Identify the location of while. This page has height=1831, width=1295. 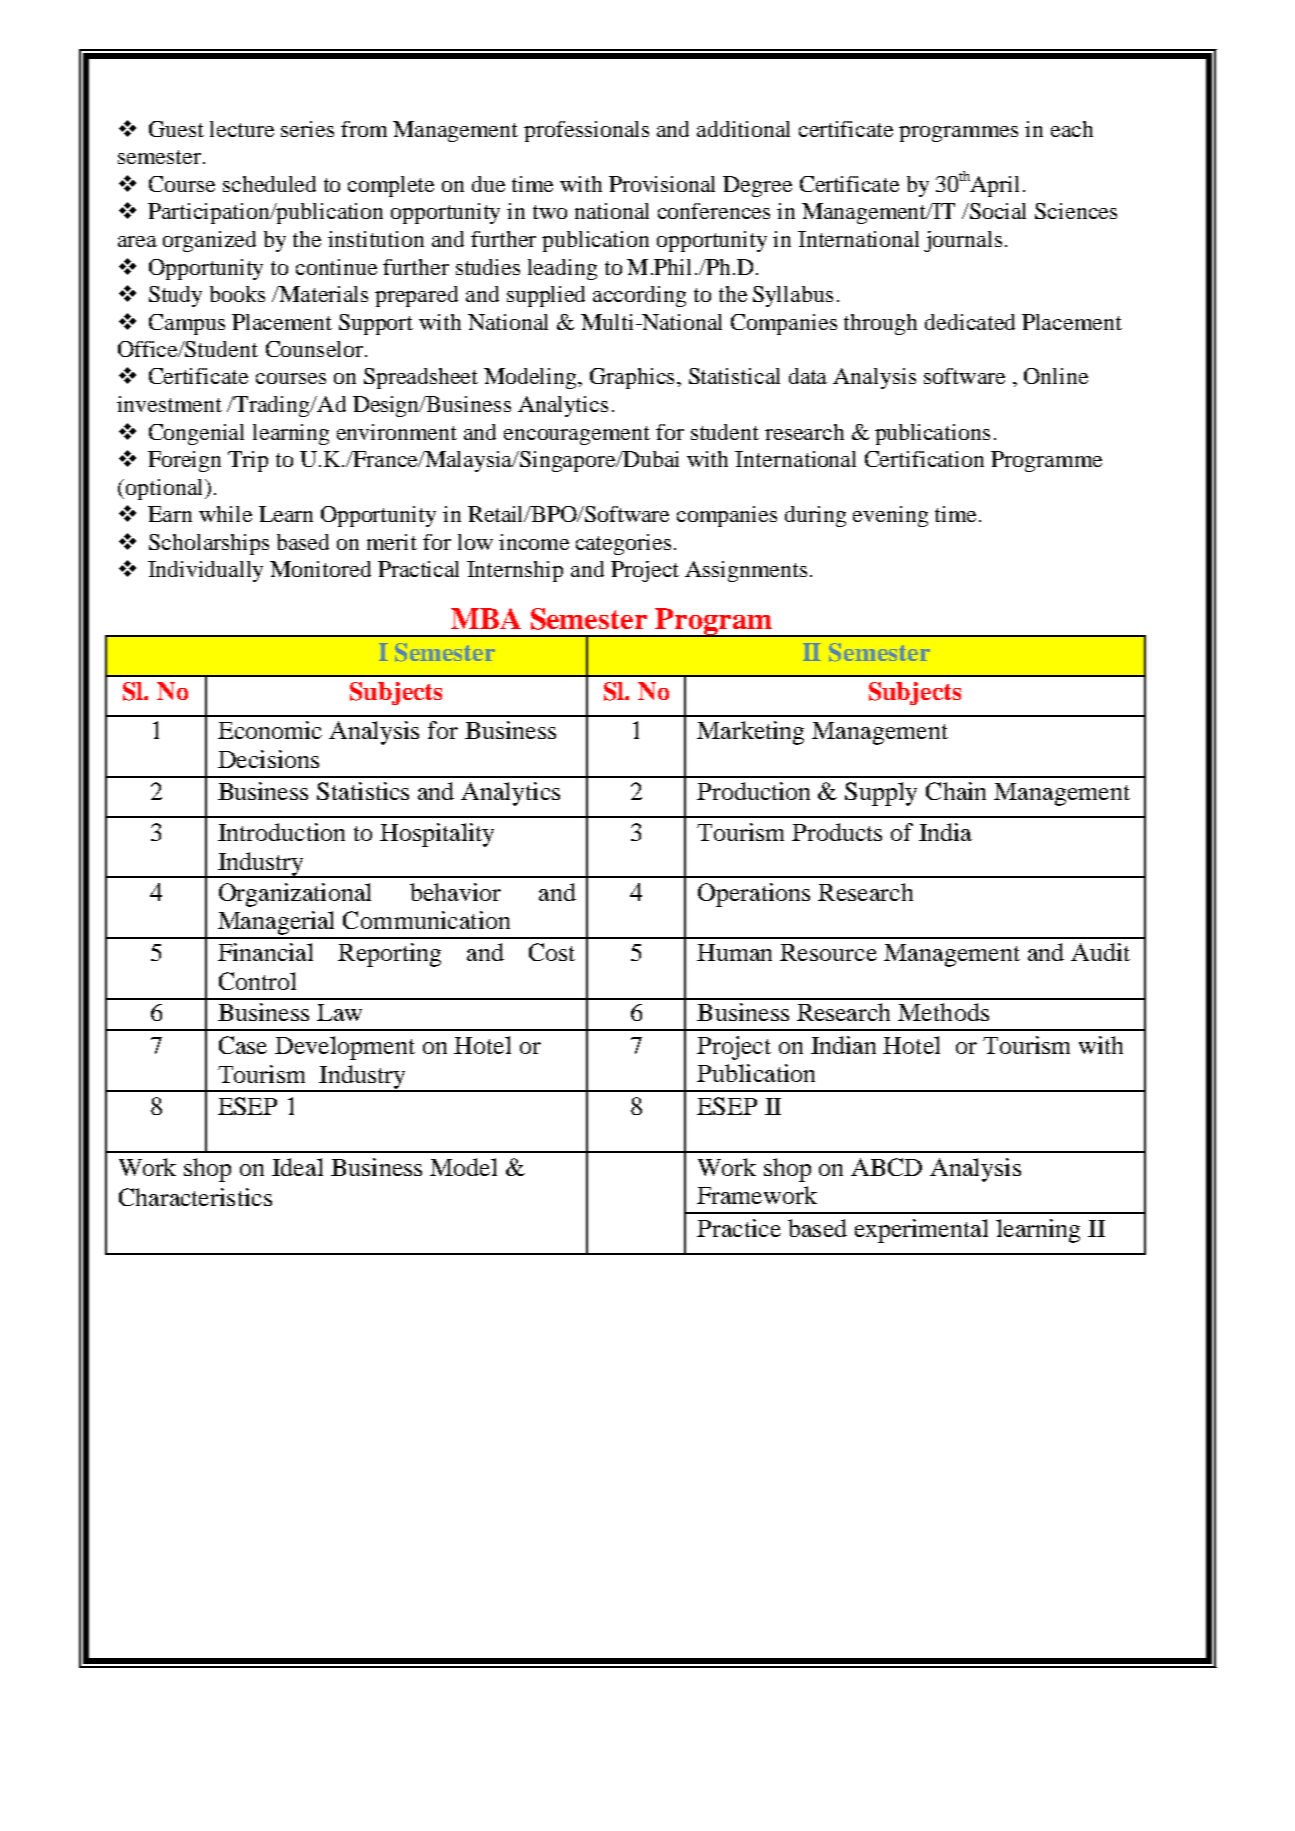
(225, 514).
